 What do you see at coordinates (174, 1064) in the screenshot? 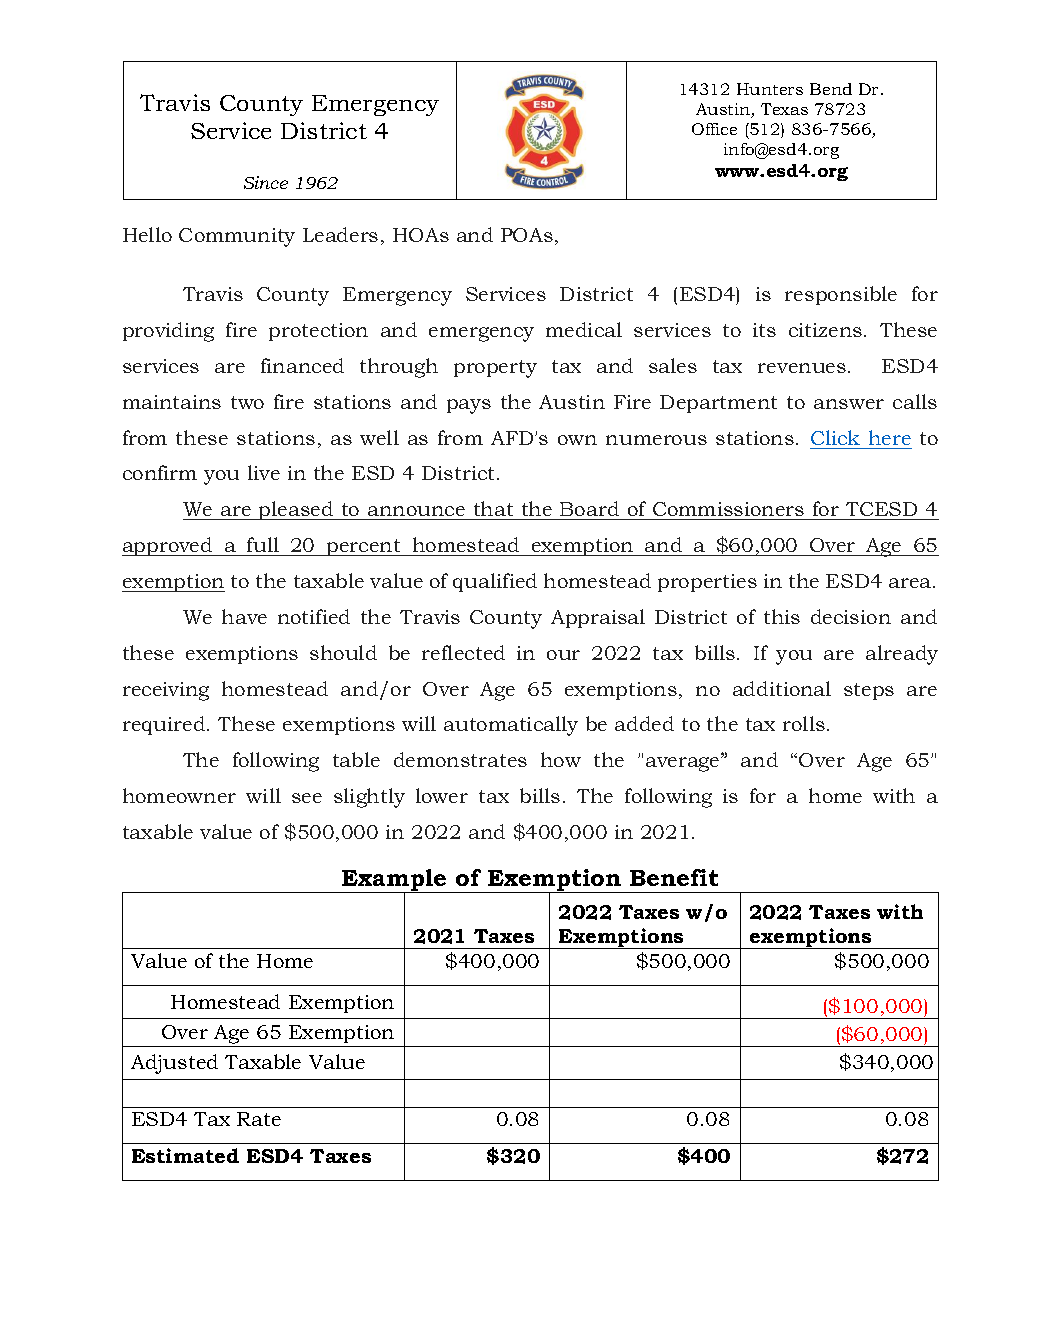
I see `Adjusted` at bounding box center [174, 1064].
